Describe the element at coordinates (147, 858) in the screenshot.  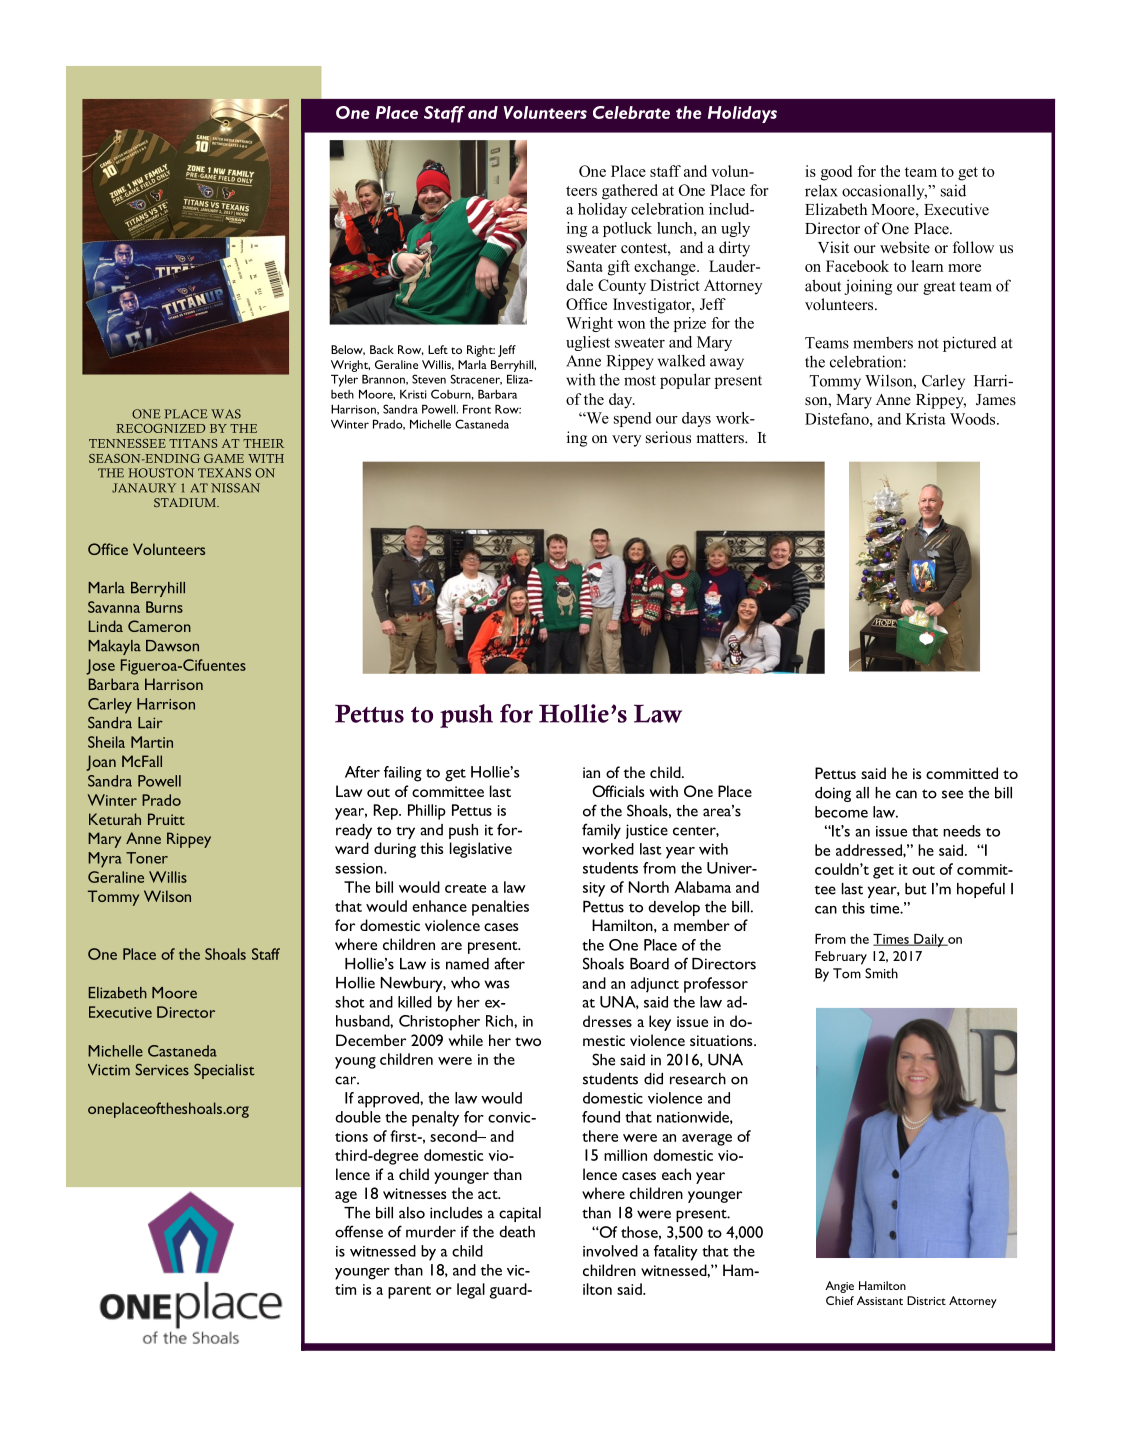
I see `Toner` at that location.
